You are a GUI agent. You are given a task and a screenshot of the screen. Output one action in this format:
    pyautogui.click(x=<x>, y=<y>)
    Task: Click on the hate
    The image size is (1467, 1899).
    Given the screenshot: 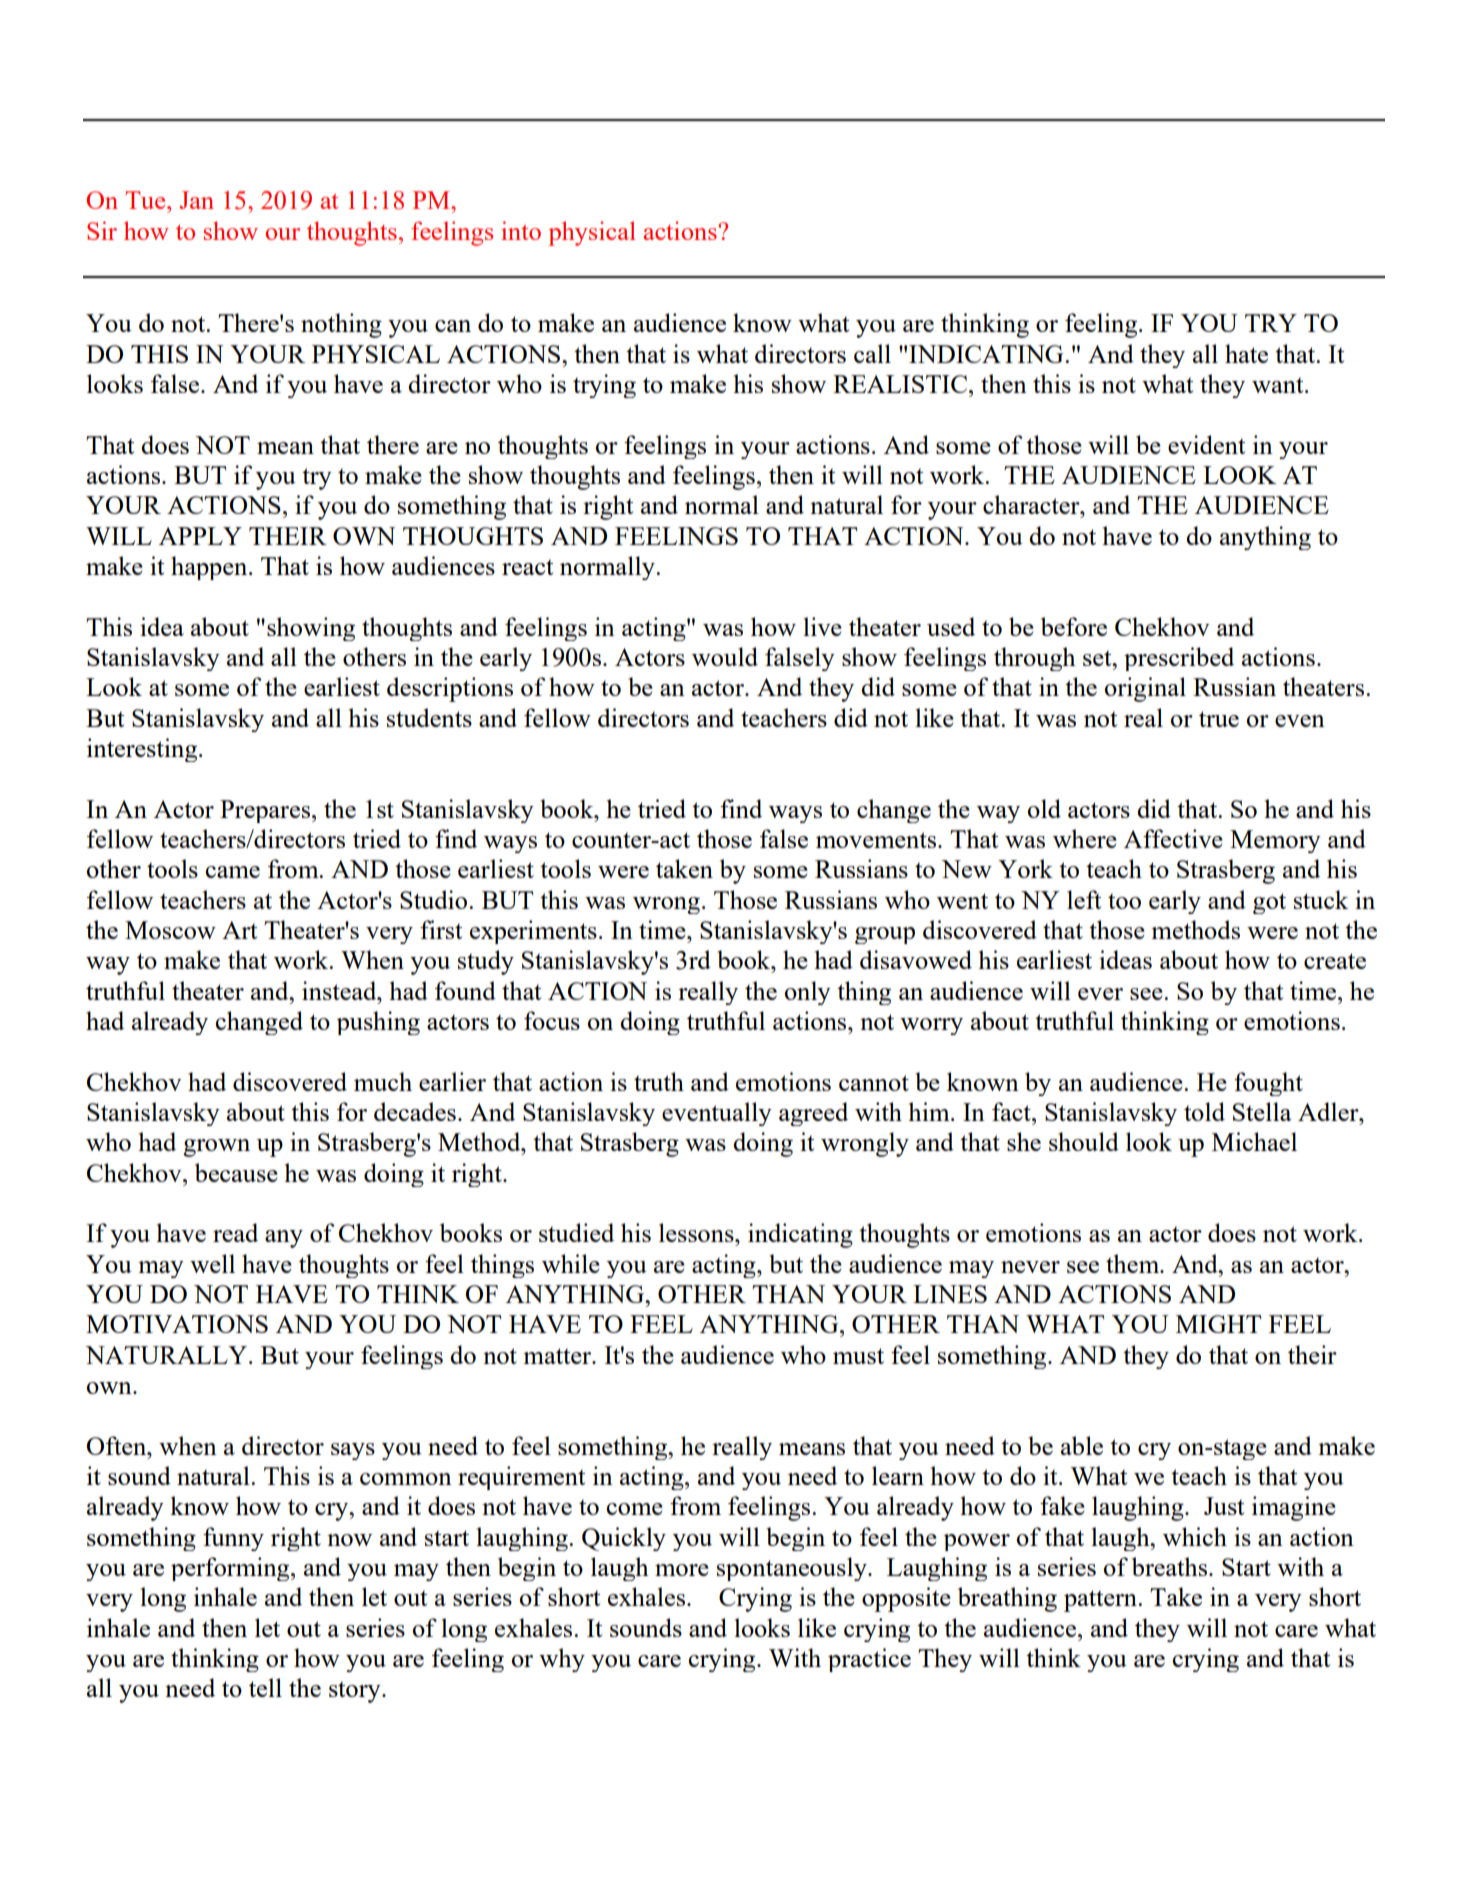 What is the action you would take?
    pyautogui.click(x=1246, y=353)
